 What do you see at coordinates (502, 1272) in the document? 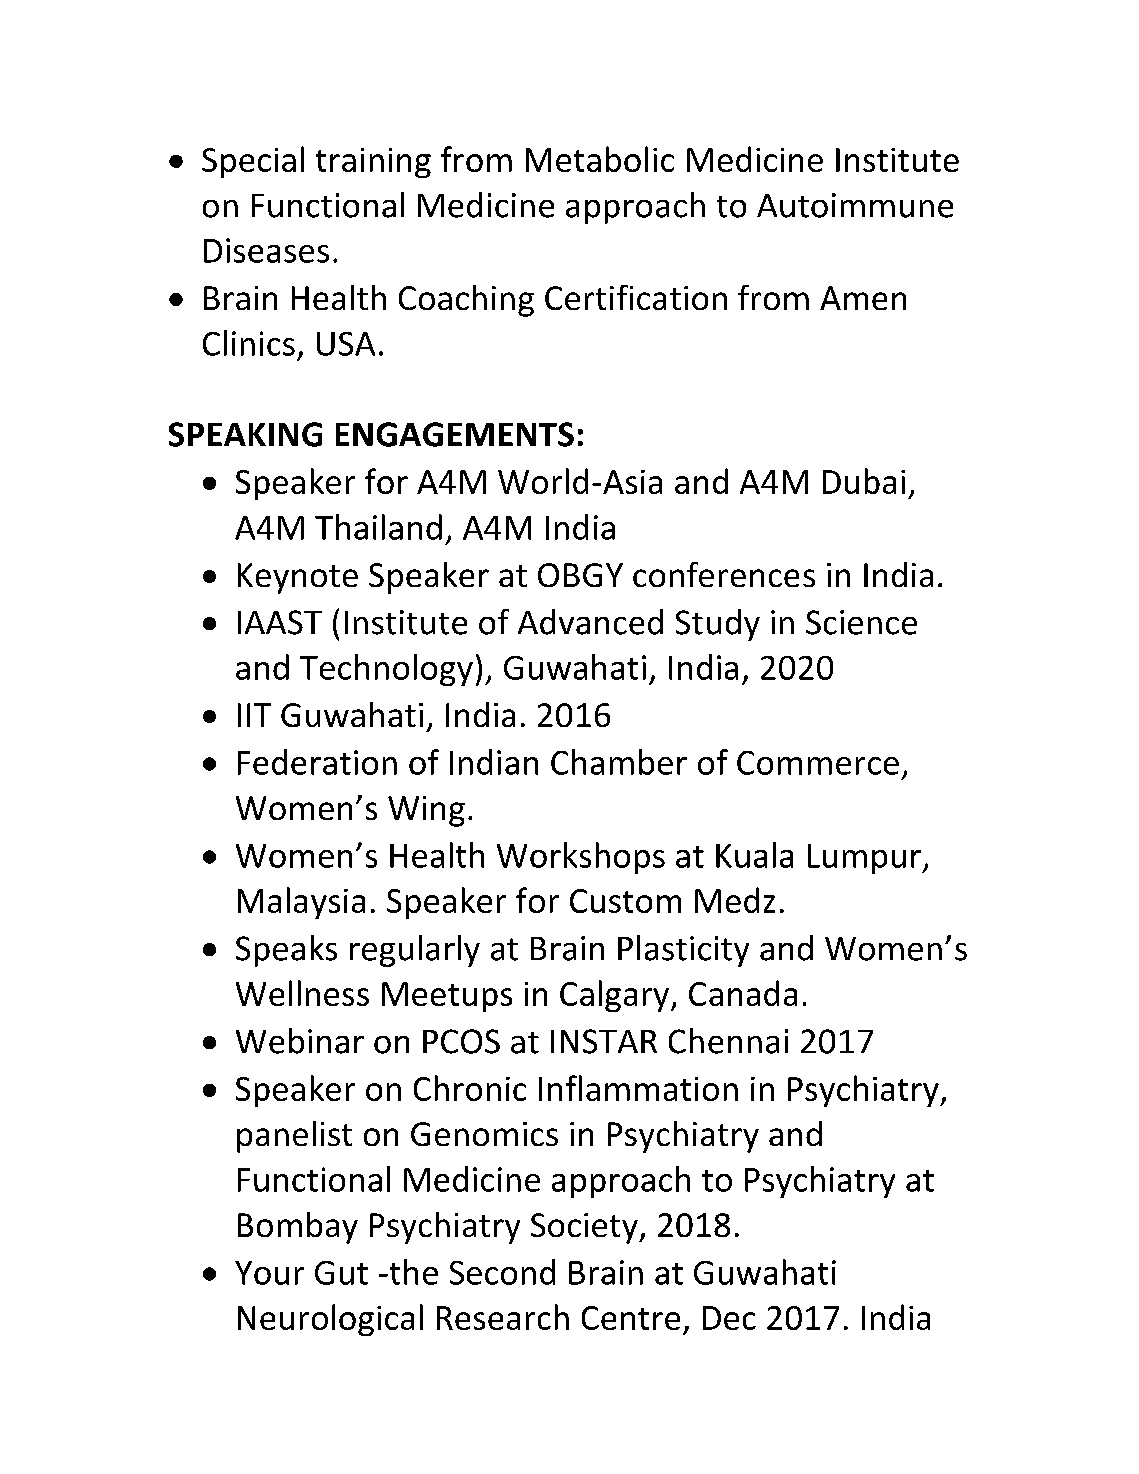
I see `Second` at bounding box center [502, 1272].
